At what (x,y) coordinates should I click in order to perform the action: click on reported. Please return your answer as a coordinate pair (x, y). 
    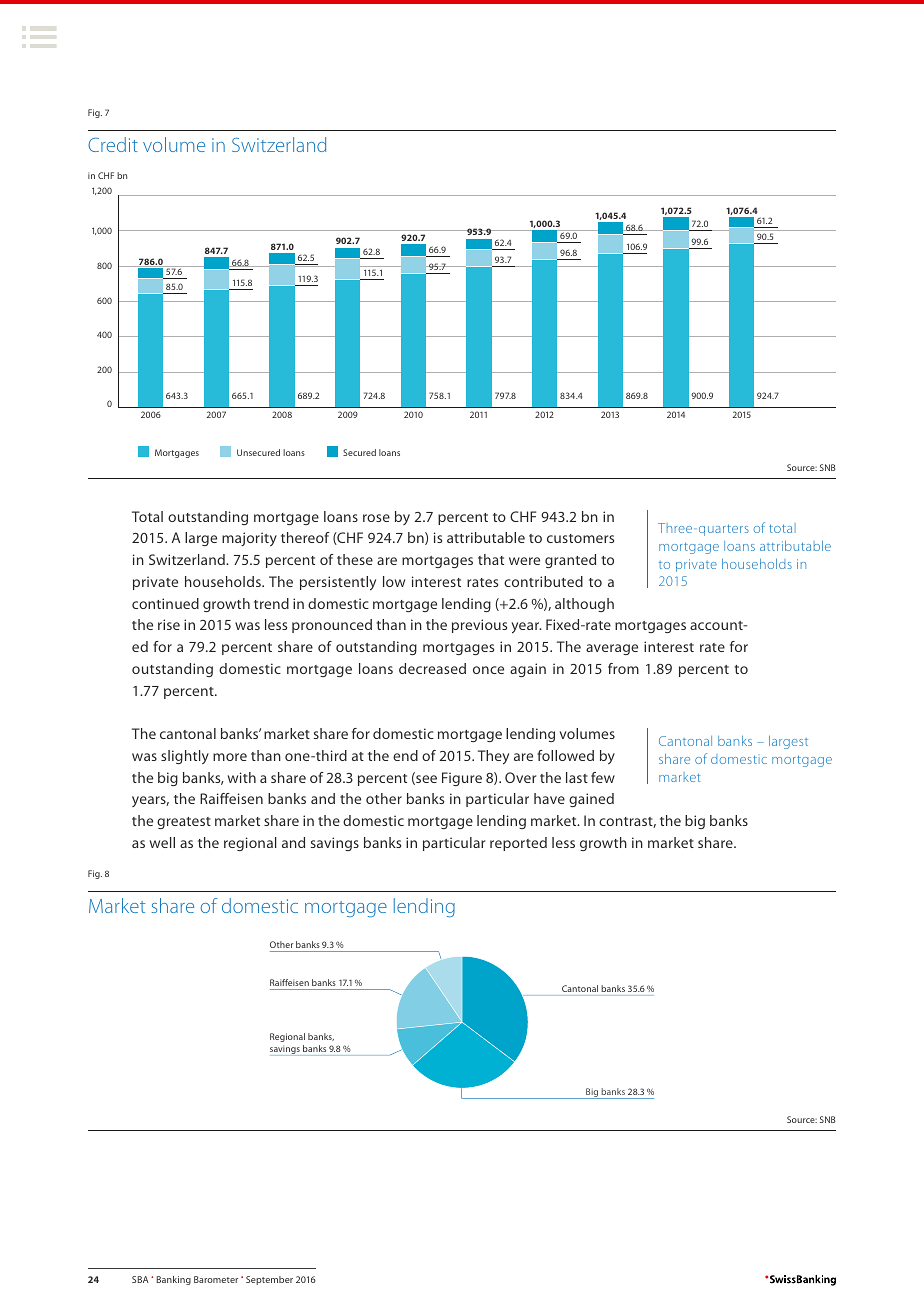
    Looking at the image, I should click on (518, 844).
